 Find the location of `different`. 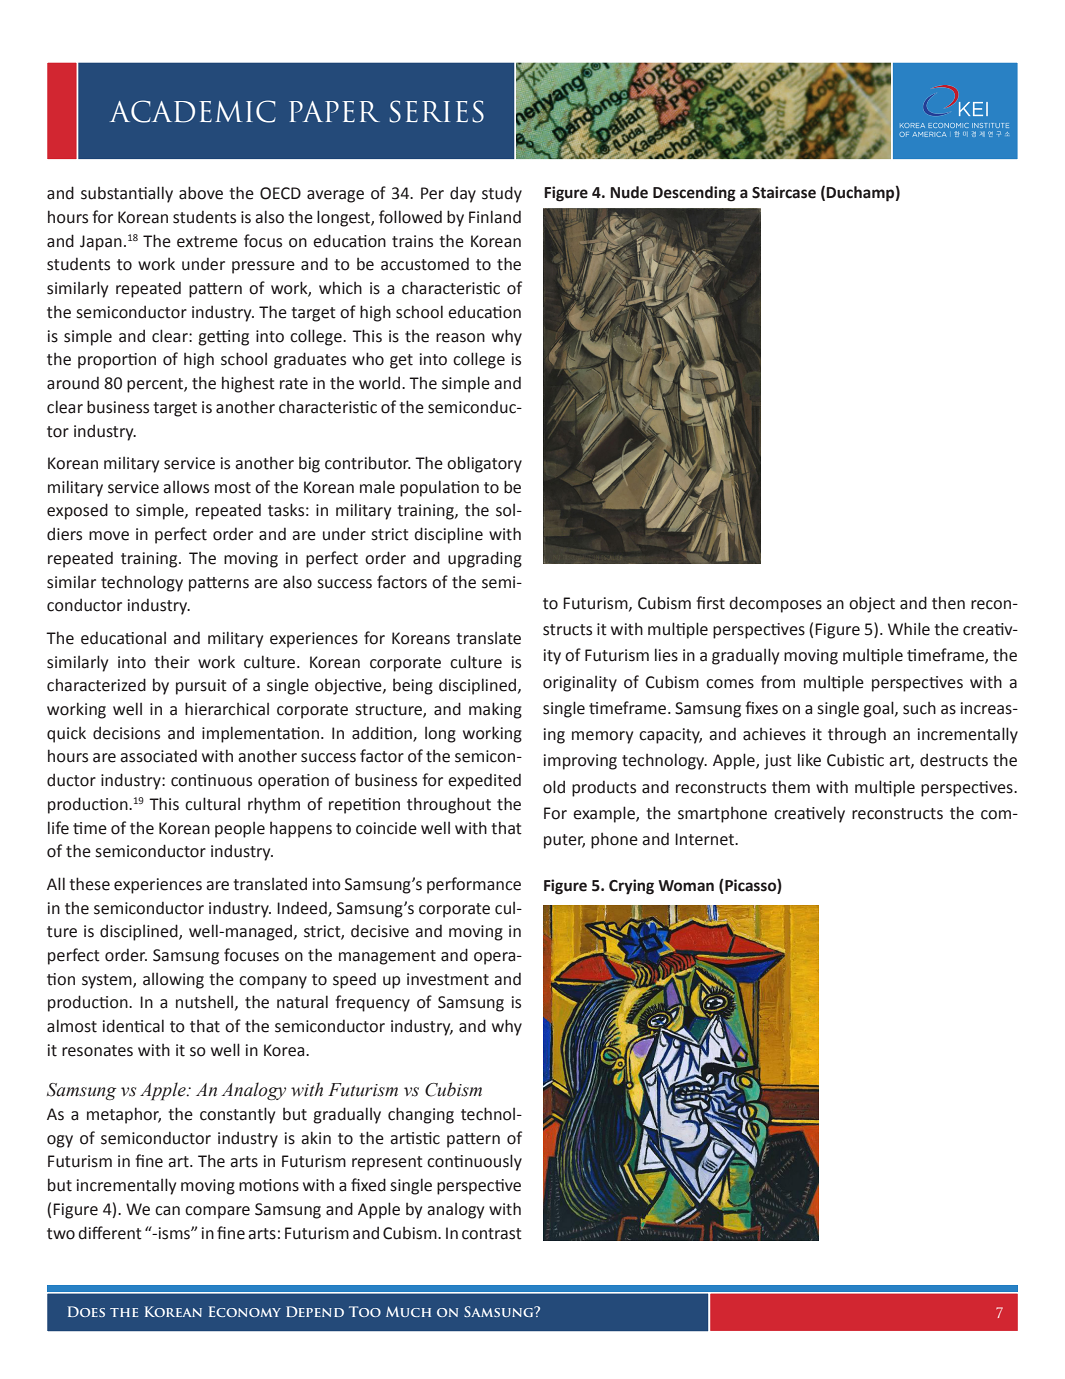

different is located at coordinates (110, 1233).
